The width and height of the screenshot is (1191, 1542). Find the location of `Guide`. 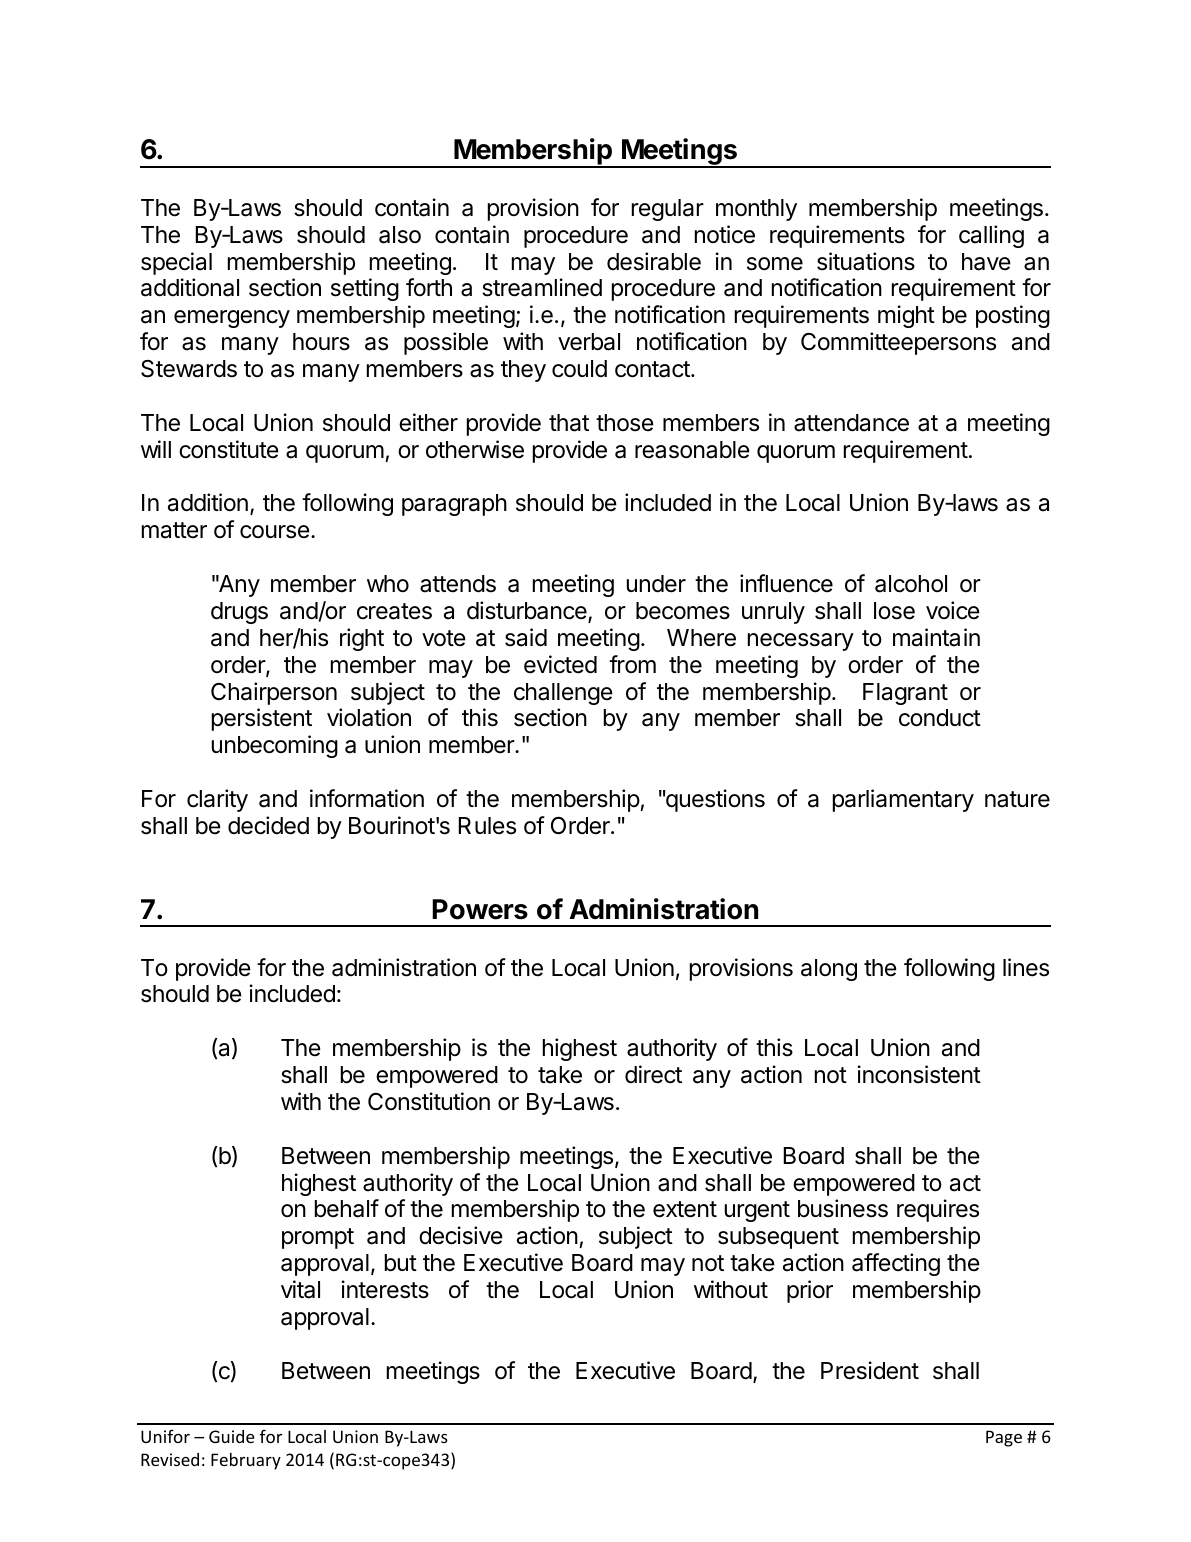

Guide is located at coordinates (231, 1436).
